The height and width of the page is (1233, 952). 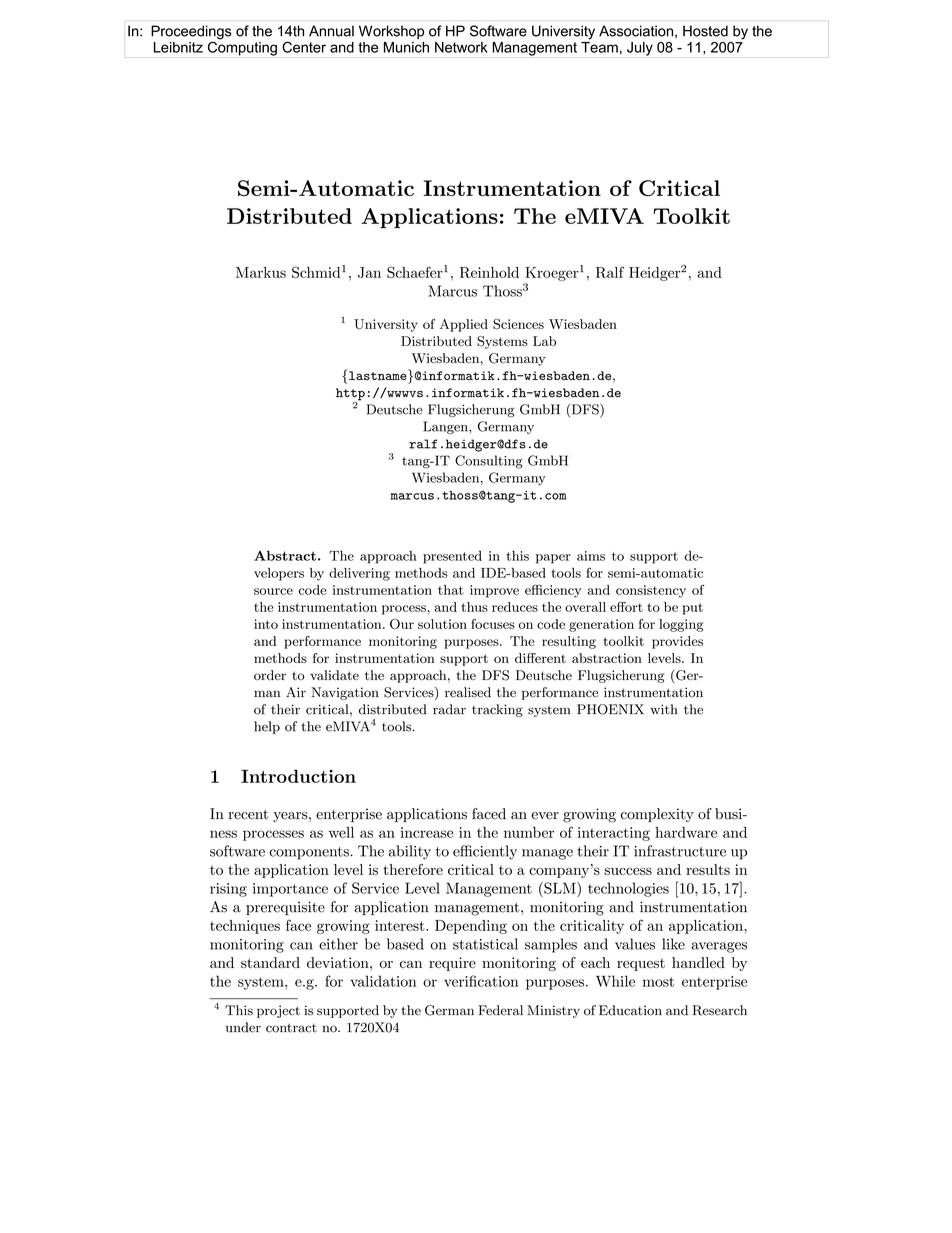 What do you see at coordinates (664, 709) in the page?
I see `with` at bounding box center [664, 709].
